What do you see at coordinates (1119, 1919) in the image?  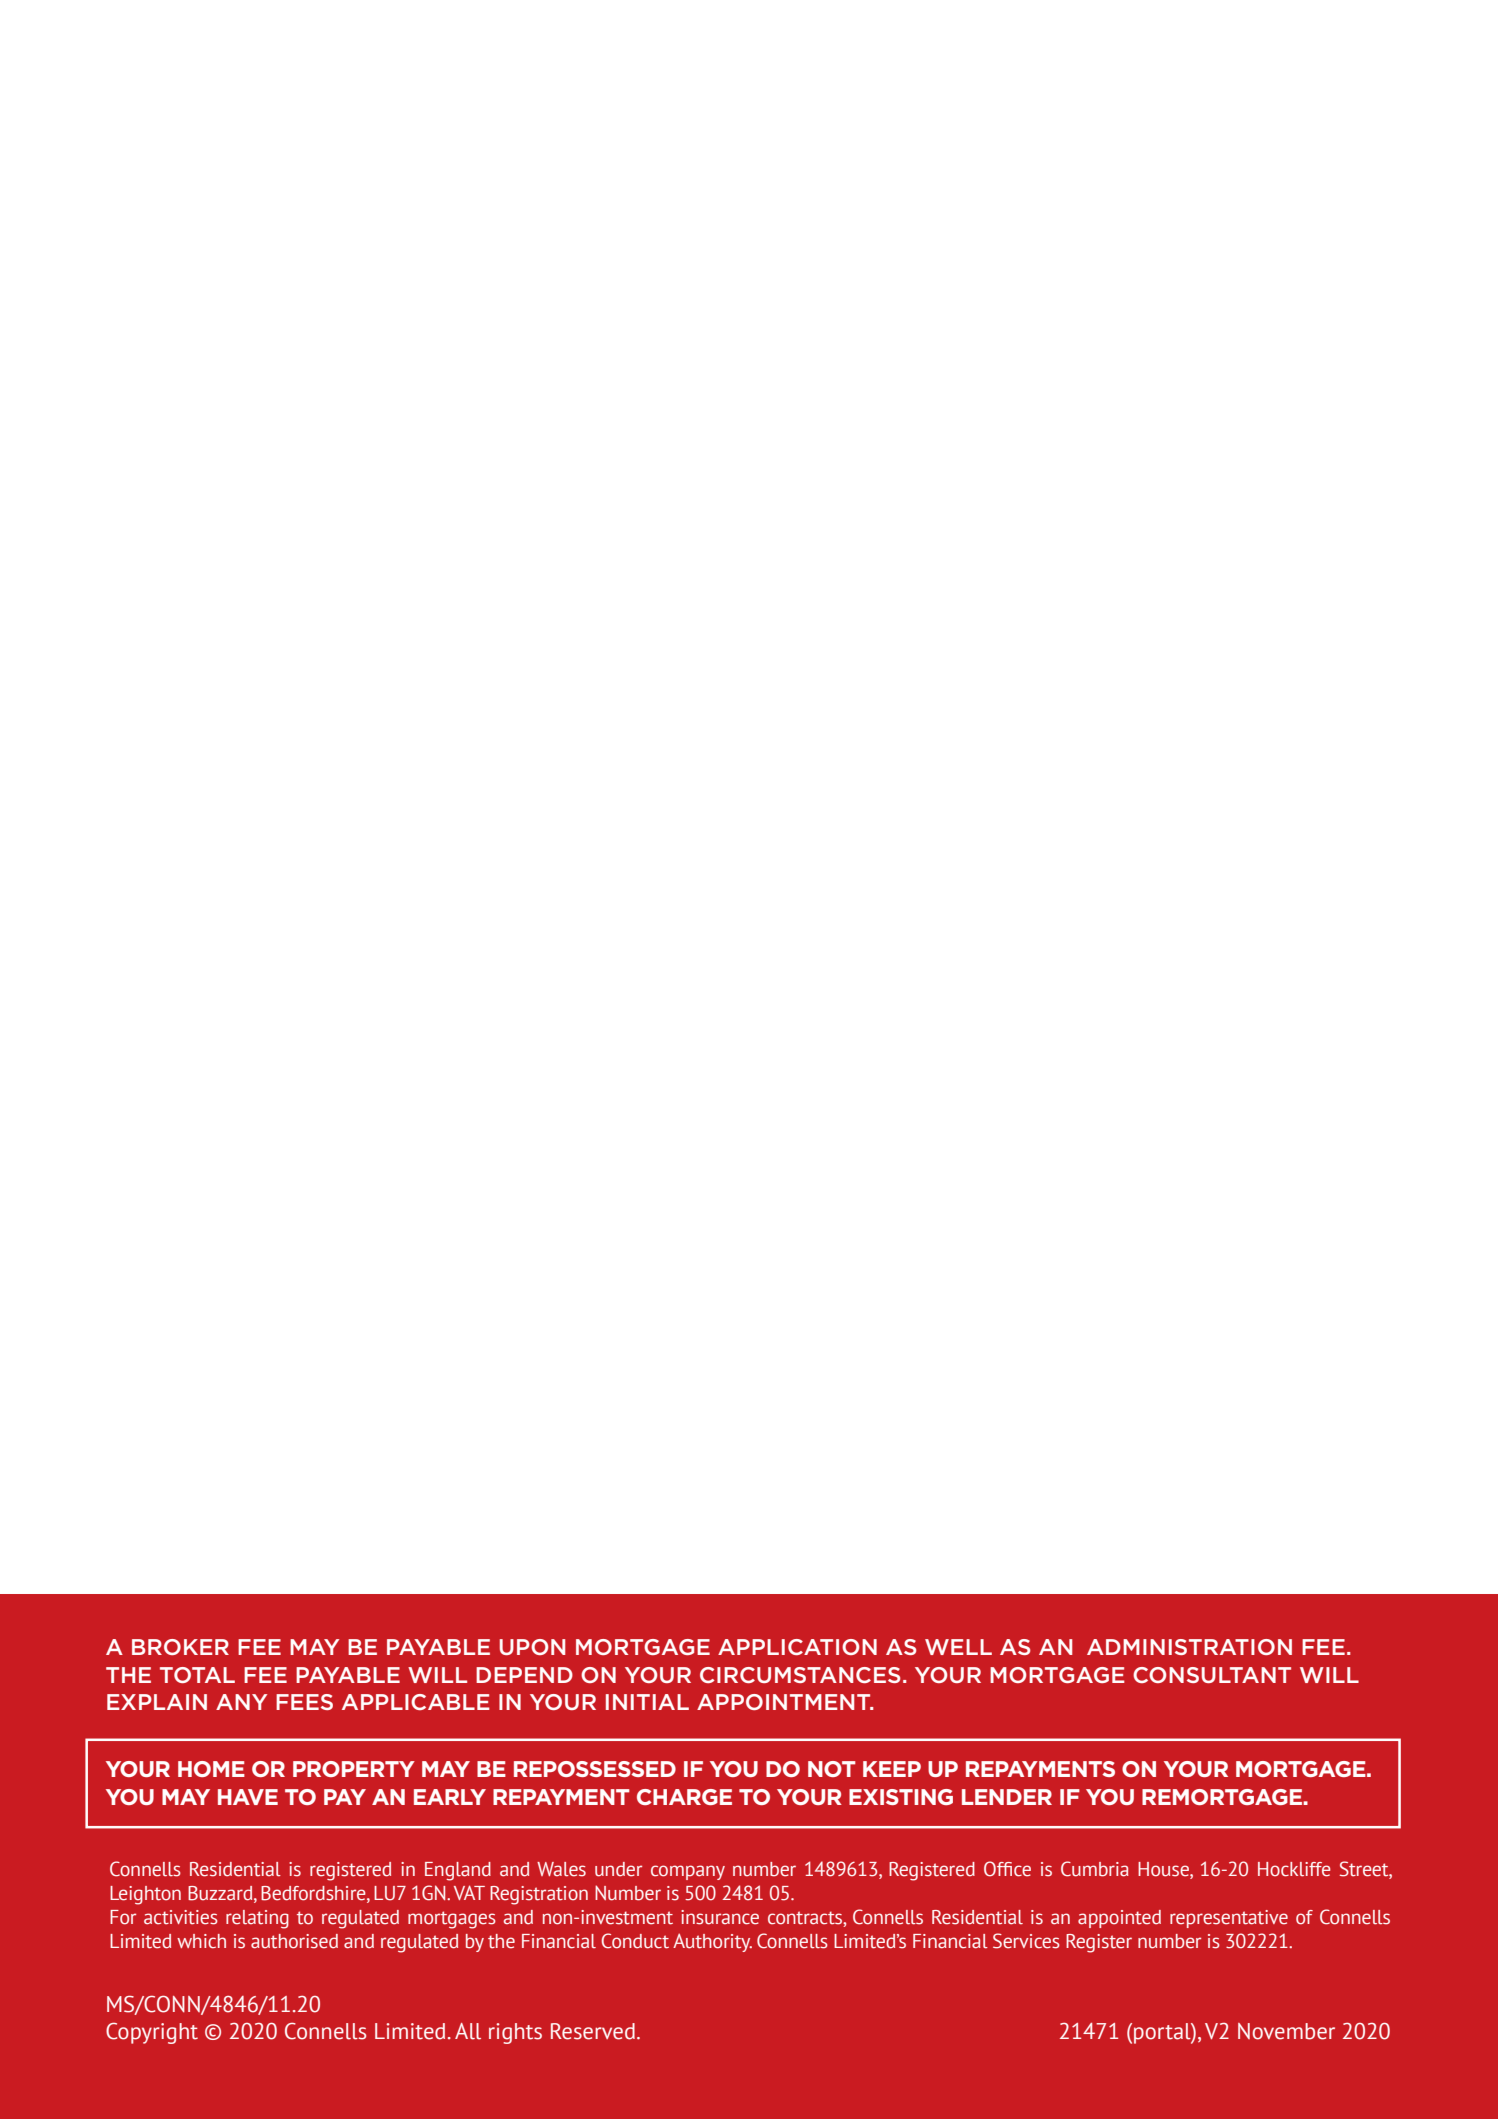 I see `appointed` at bounding box center [1119, 1919].
